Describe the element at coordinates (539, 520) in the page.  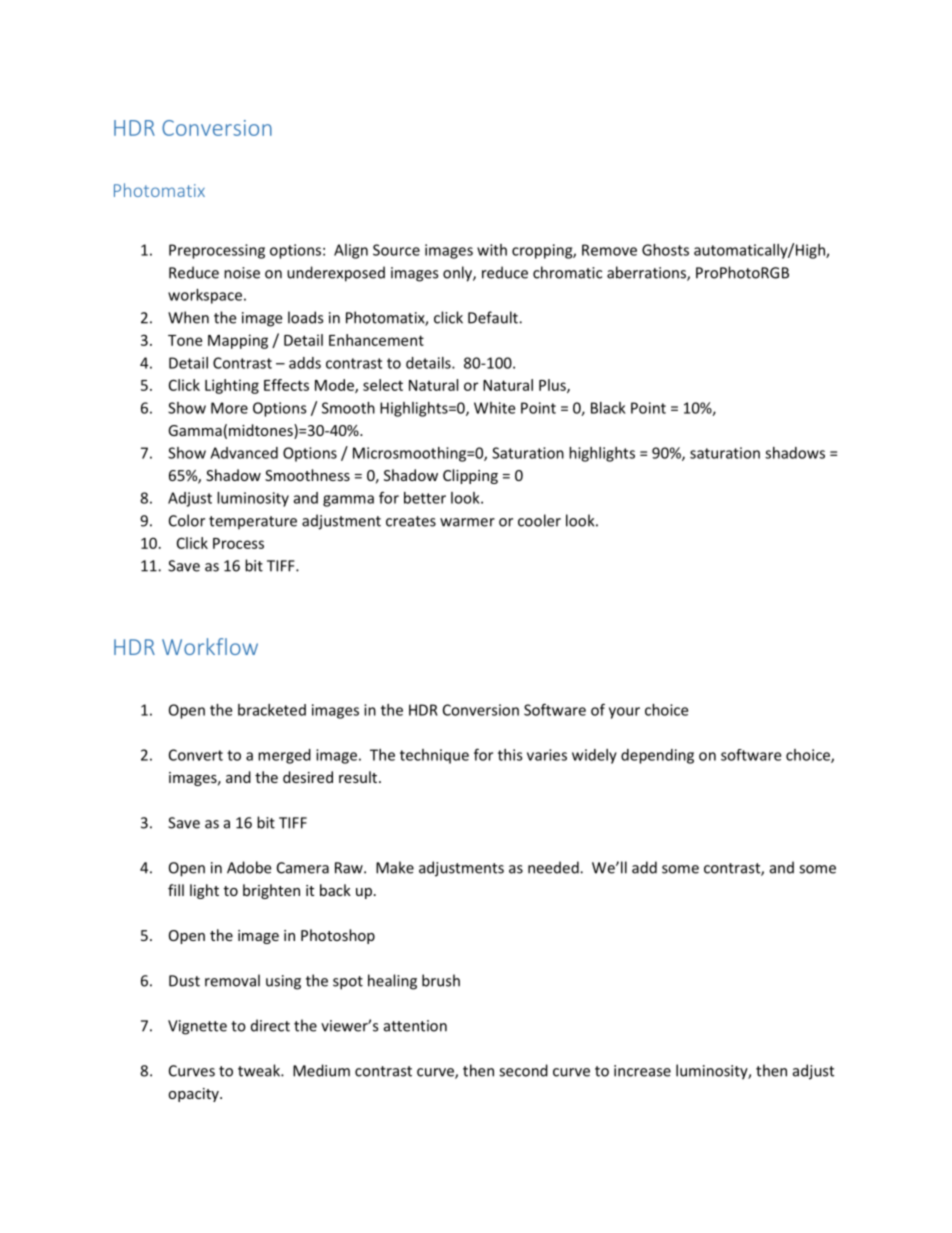
I see `cooler` at that location.
